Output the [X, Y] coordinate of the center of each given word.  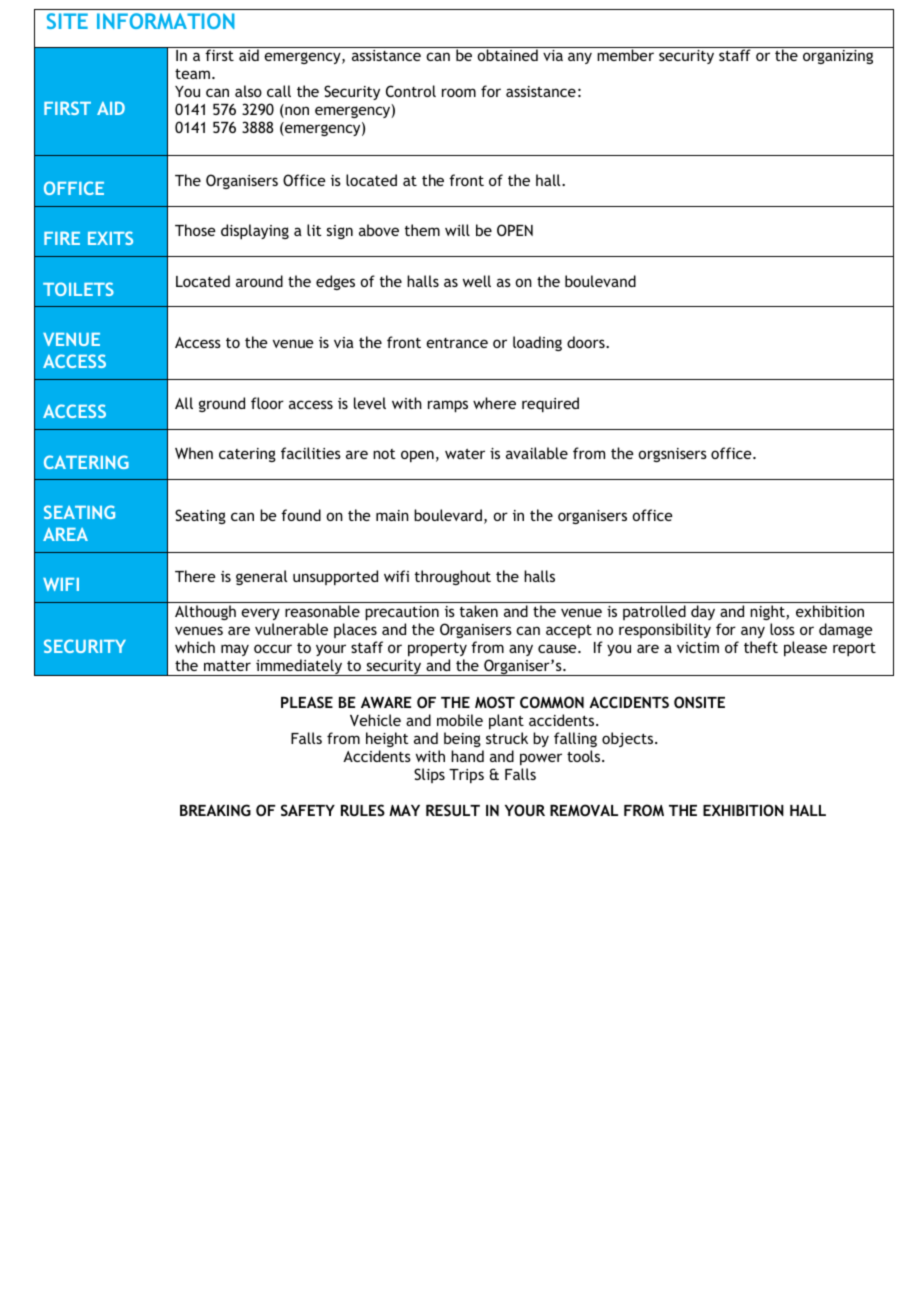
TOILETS [78, 289]
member [625, 55]
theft [761, 647]
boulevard [448, 515]
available [537, 453]
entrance [457, 343]
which [195, 647]
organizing [838, 57]
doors [587, 342]
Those [195, 230]
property [437, 649]
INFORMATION [166, 21]
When [194, 453]
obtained [508, 55]
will [457, 230]
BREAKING [215, 810]
